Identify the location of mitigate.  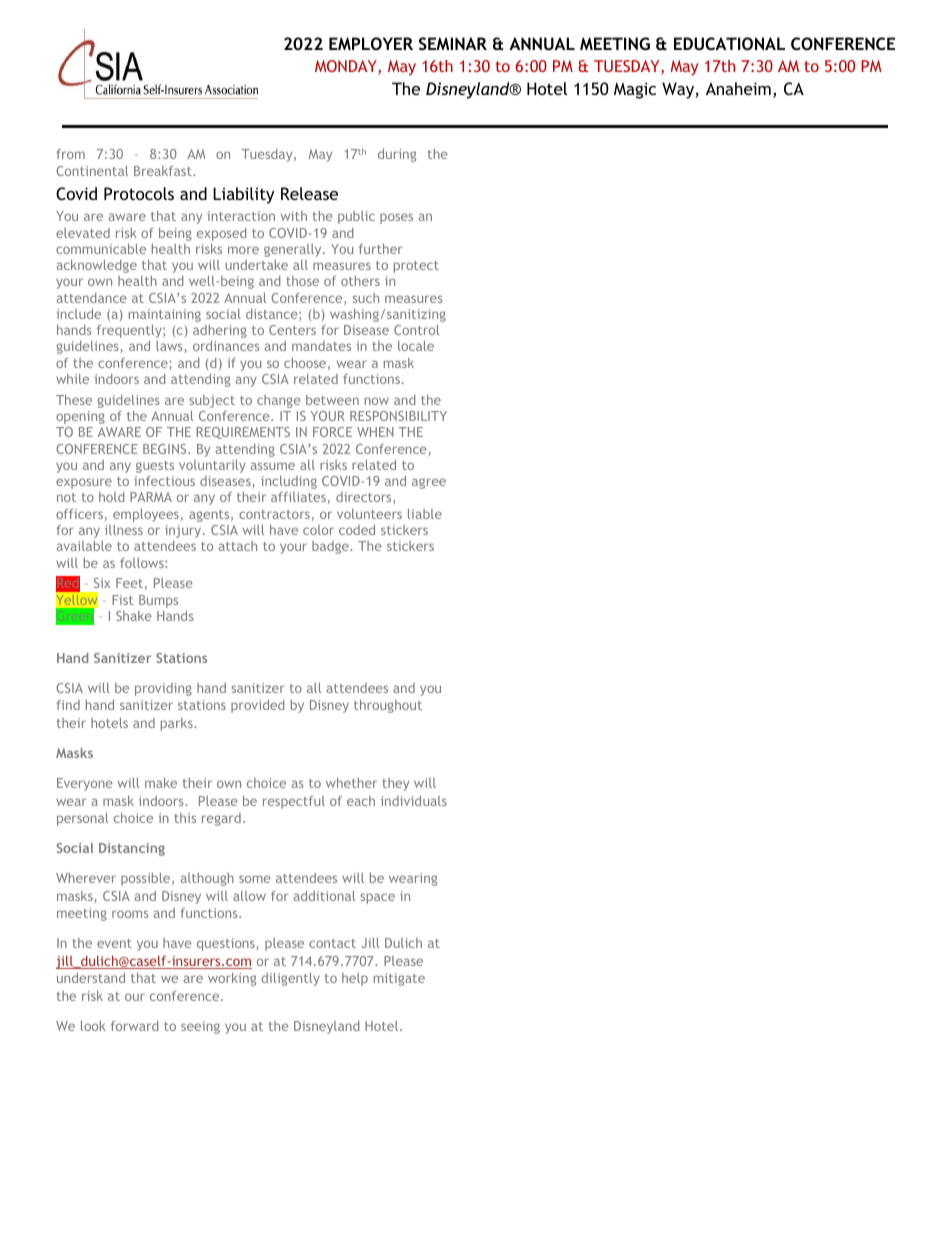
(399, 979).
